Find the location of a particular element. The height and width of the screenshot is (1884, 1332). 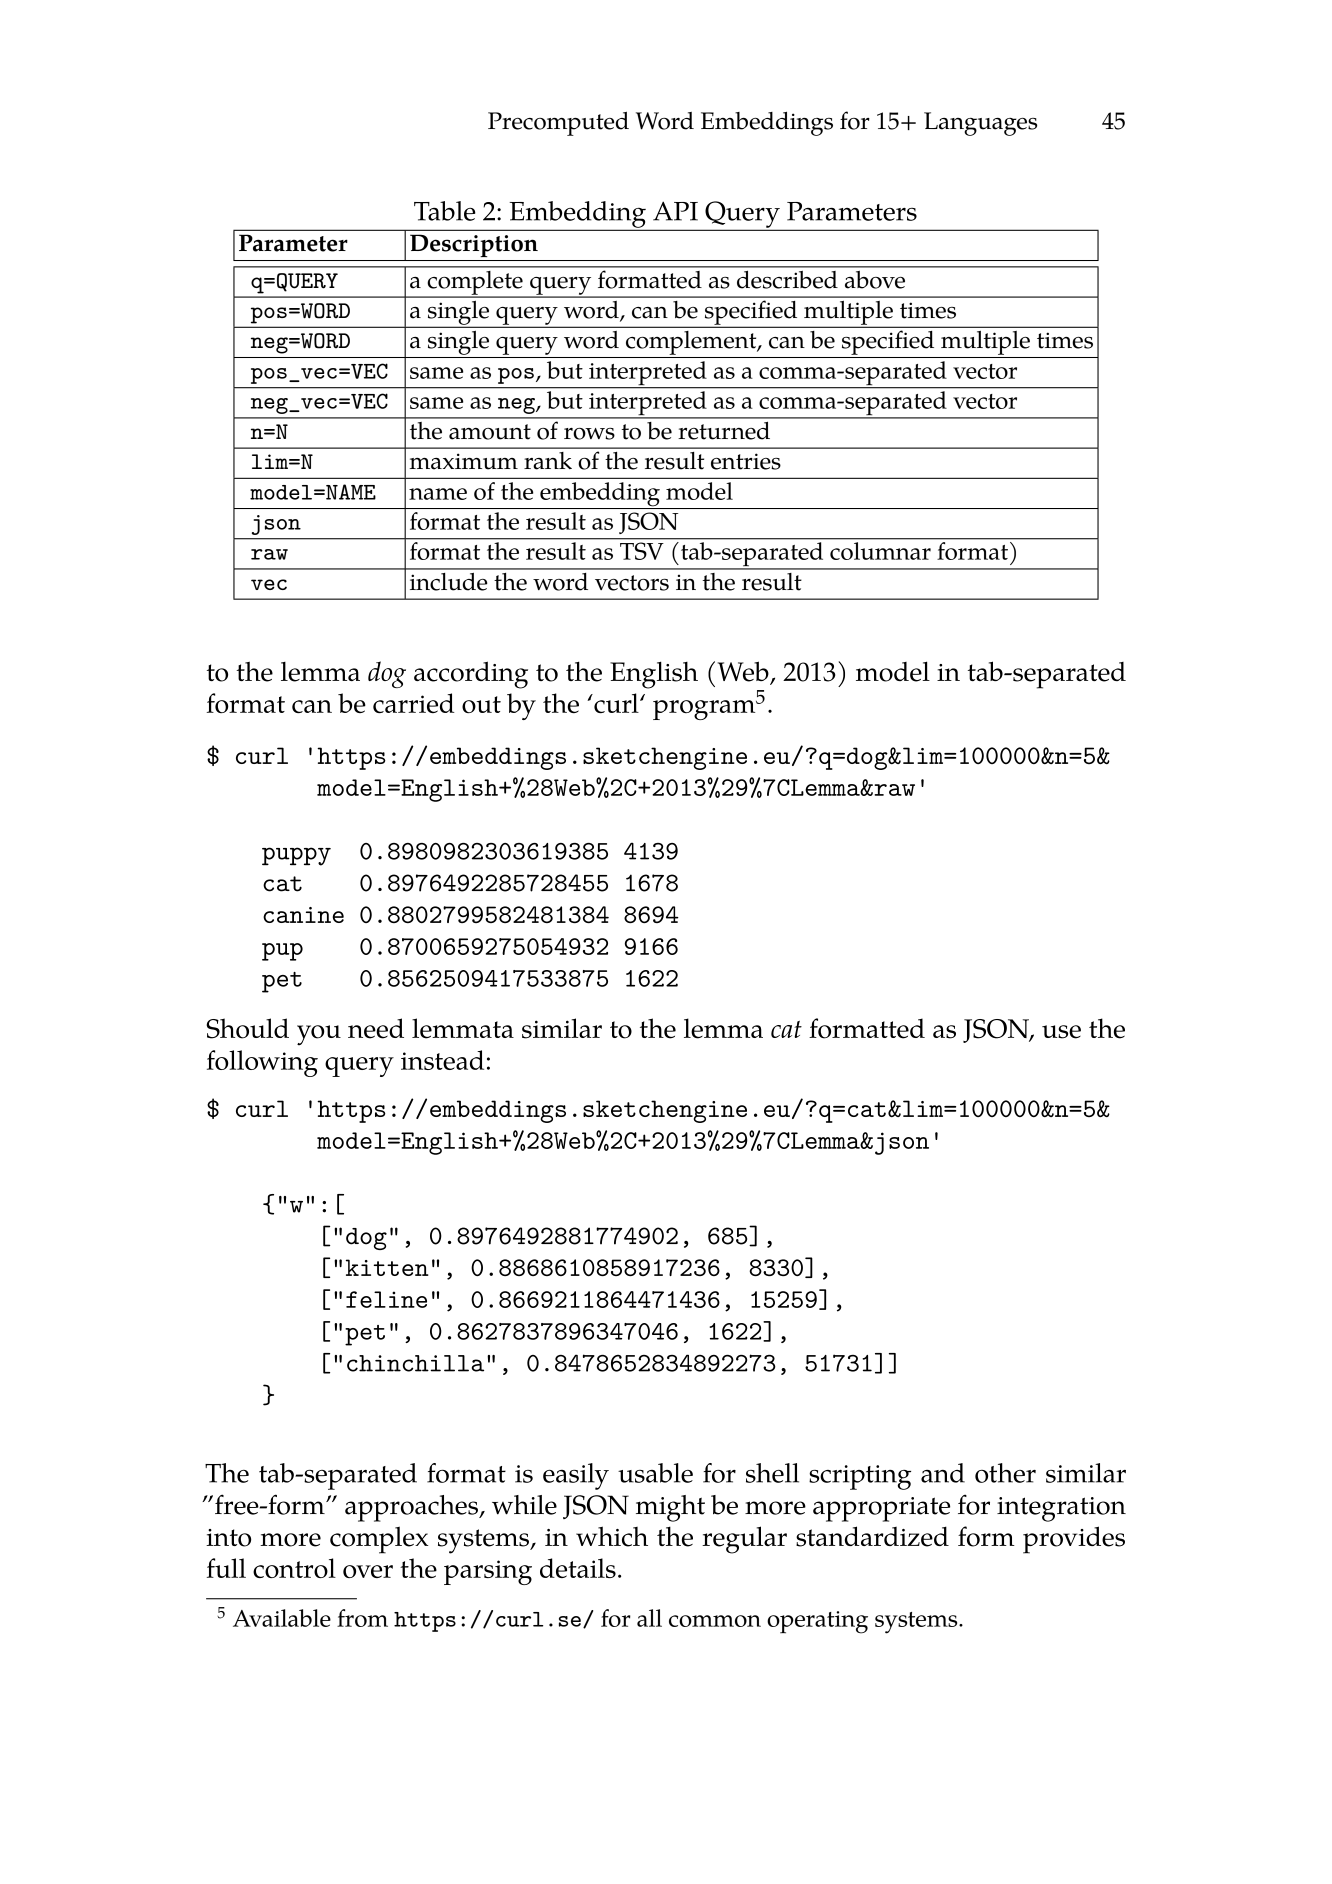

all is located at coordinates (649, 1618).
